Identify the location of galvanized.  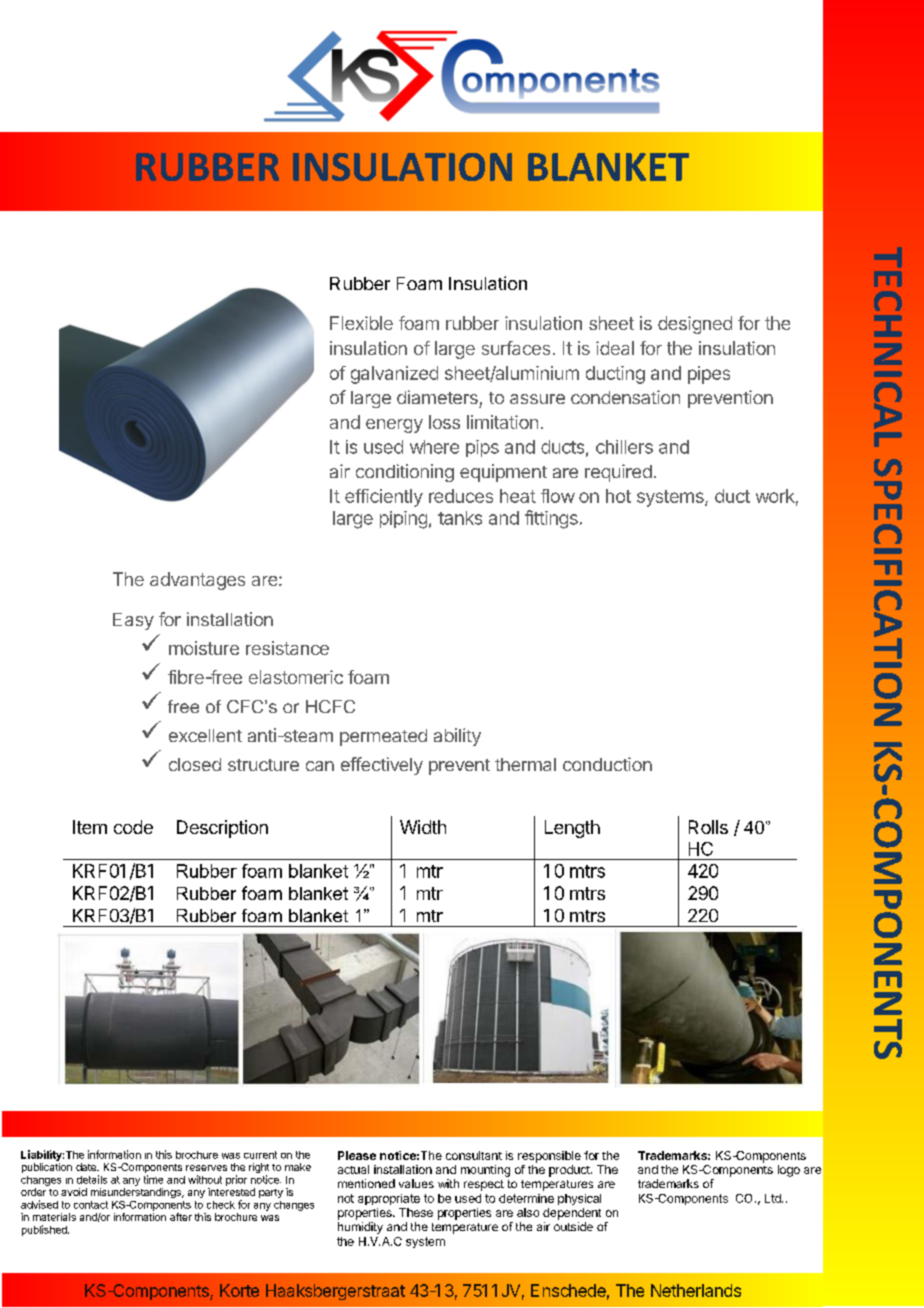
(394, 375).
